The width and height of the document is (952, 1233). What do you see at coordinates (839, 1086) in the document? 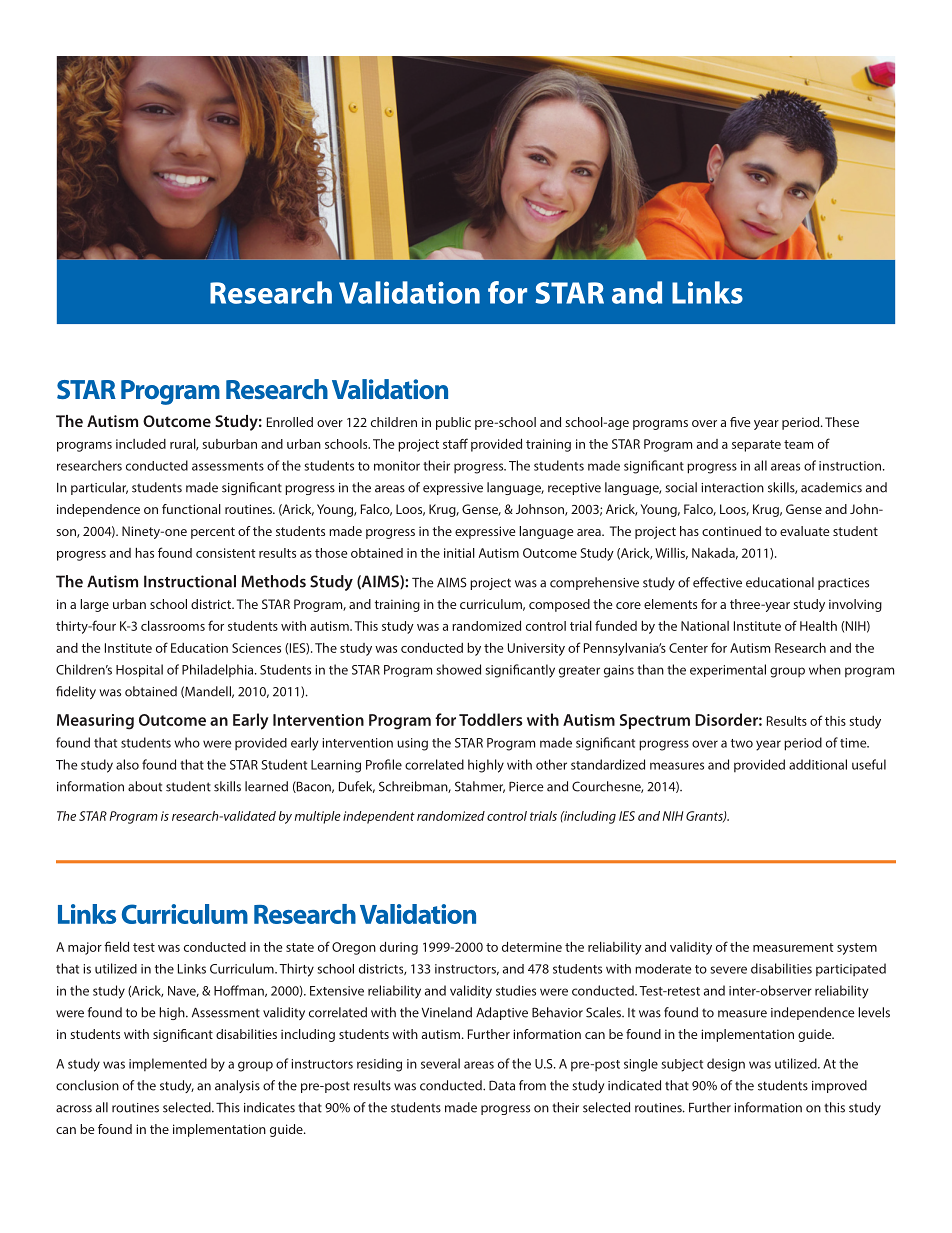
I see `improved` at bounding box center [839, 1086].
